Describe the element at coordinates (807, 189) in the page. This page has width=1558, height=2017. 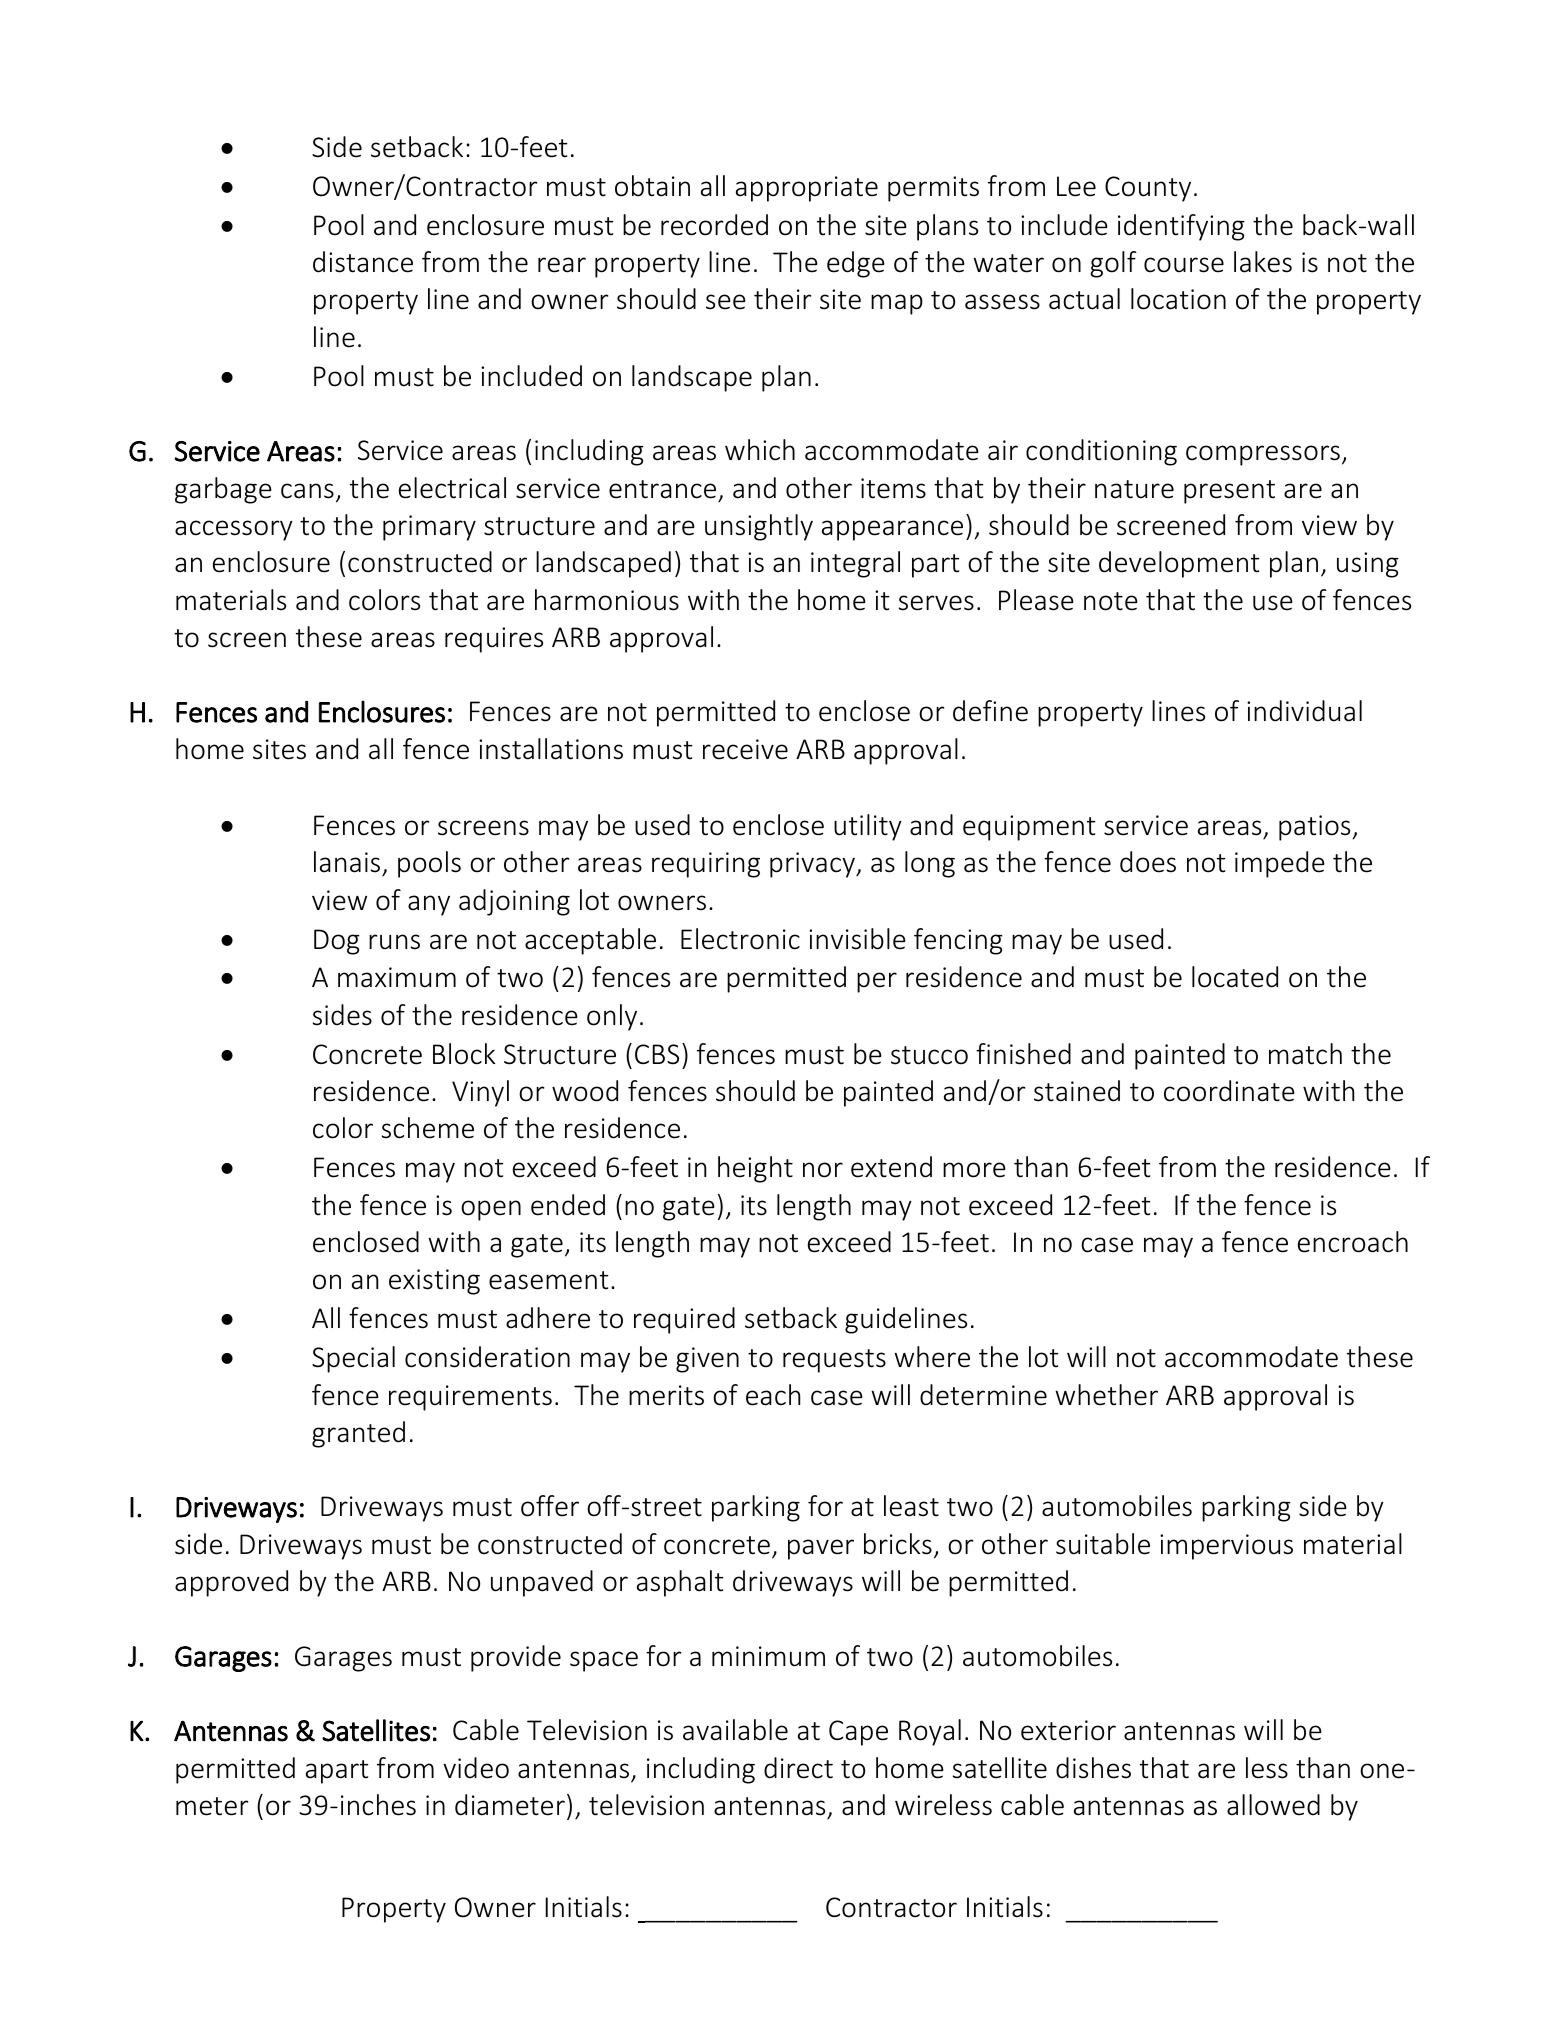
I see `appropriate` at that location.
